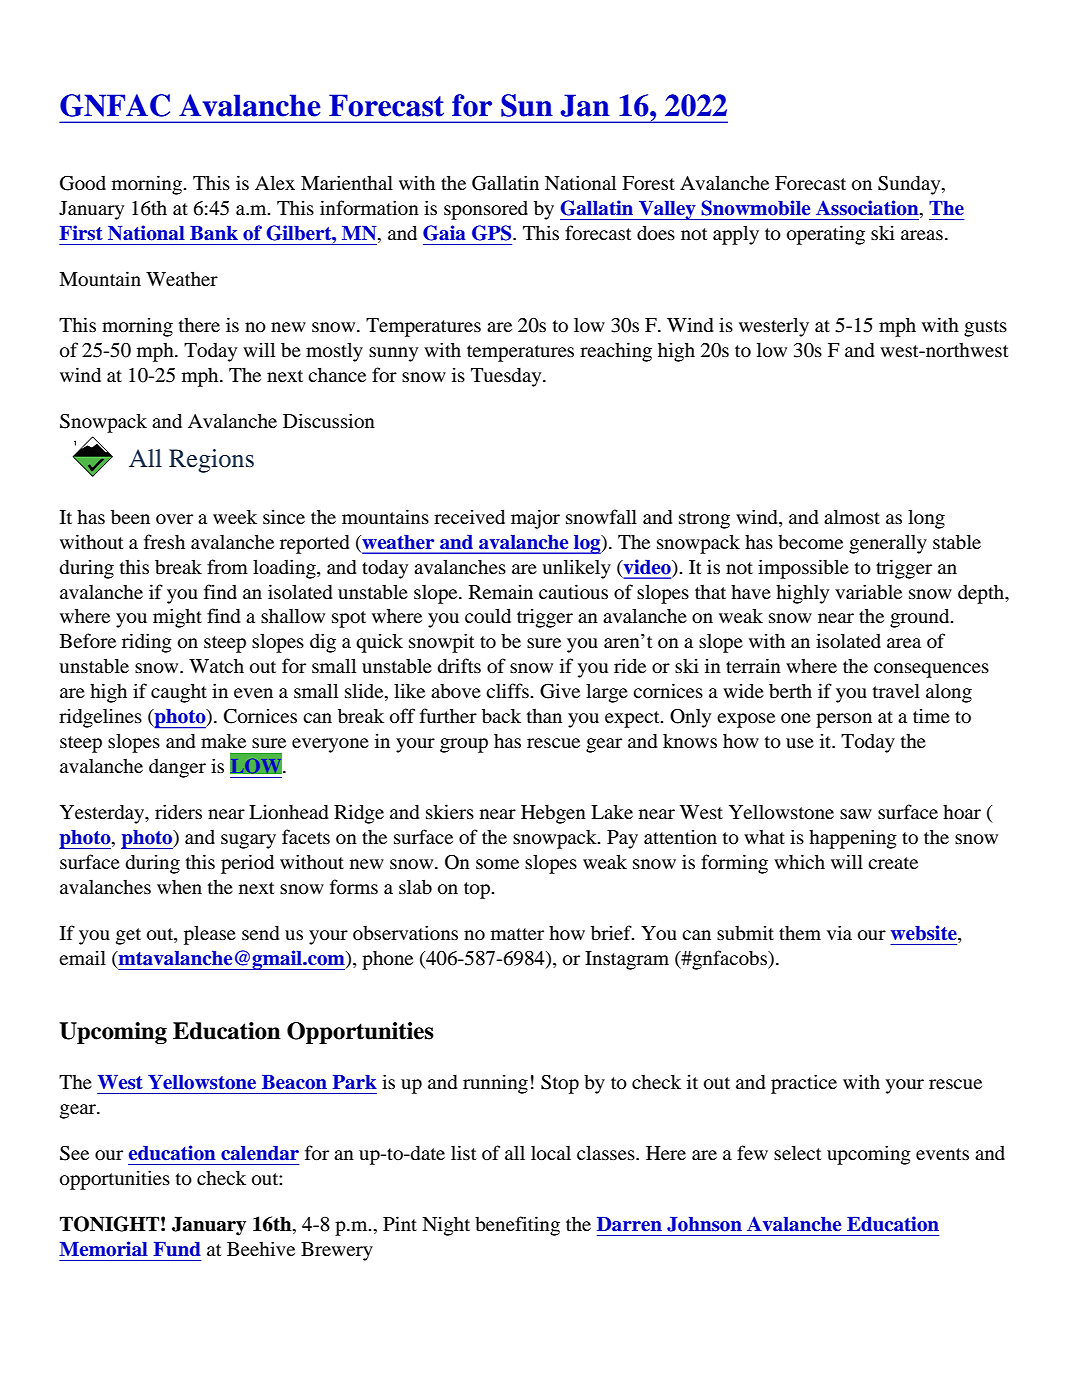 This document has width=1071, height=1386. What do you see at coordinates (214, 233) in the document?
I see `Bank` at bounding box center [214, 233].
